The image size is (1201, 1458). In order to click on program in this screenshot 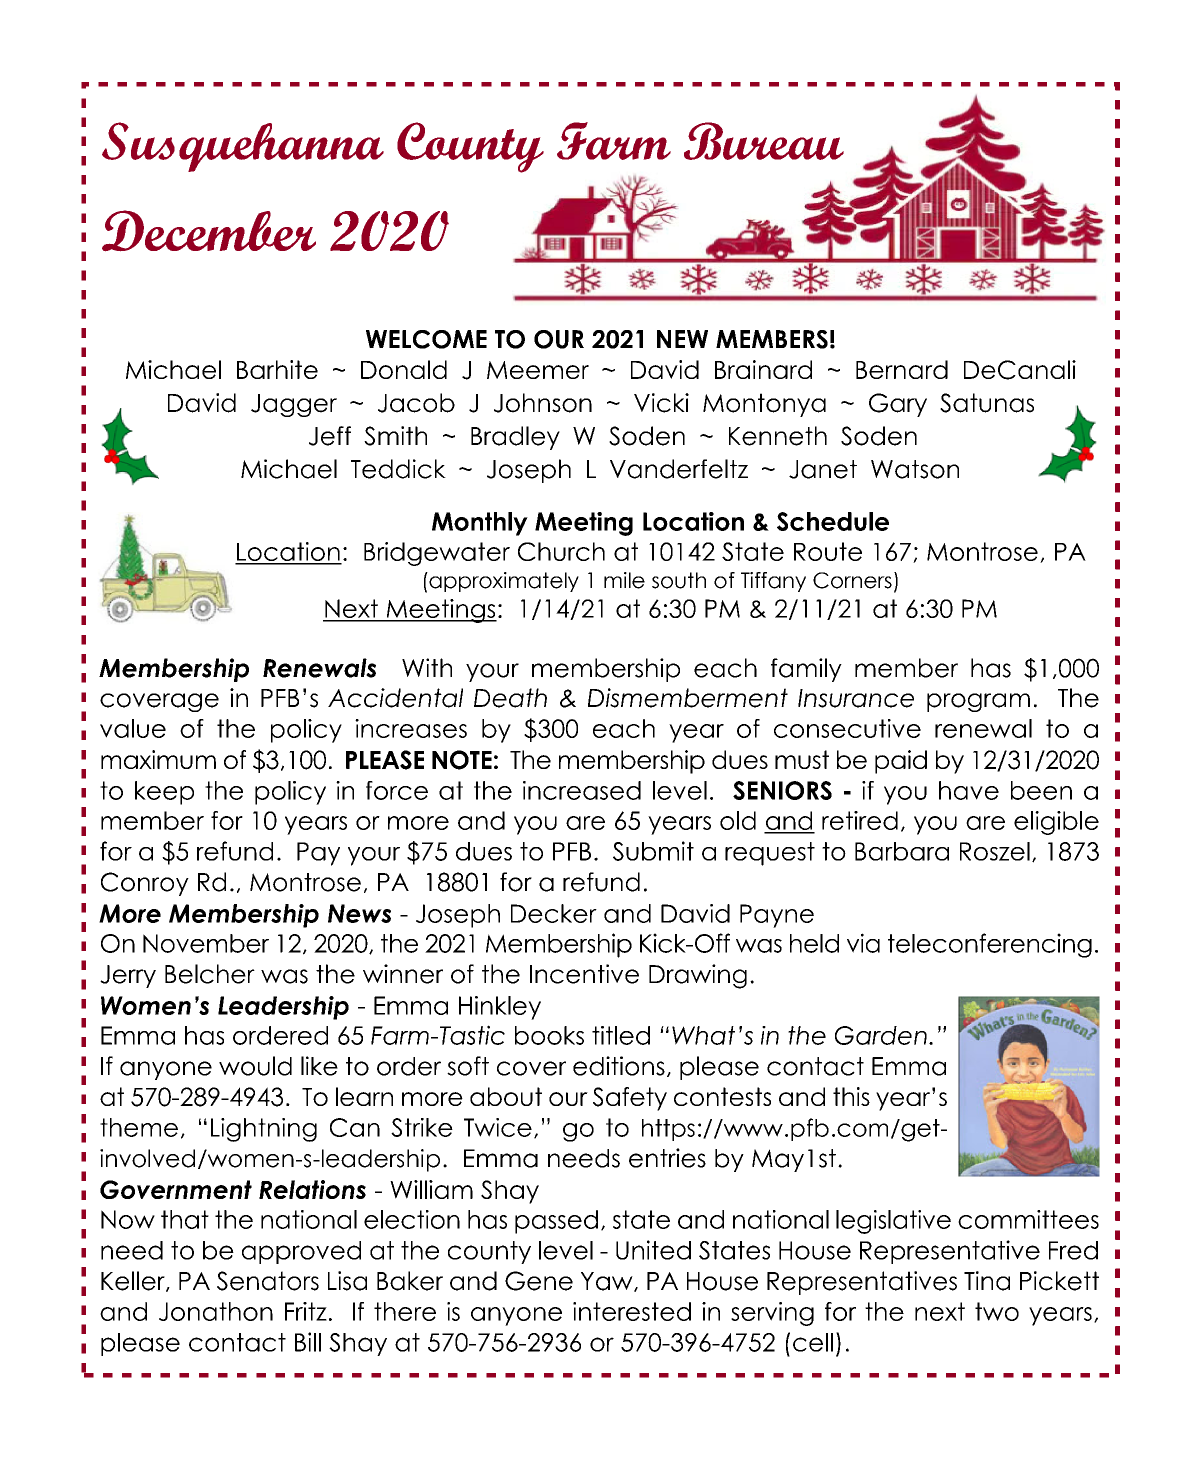, I will do `click(978, 702)`.
